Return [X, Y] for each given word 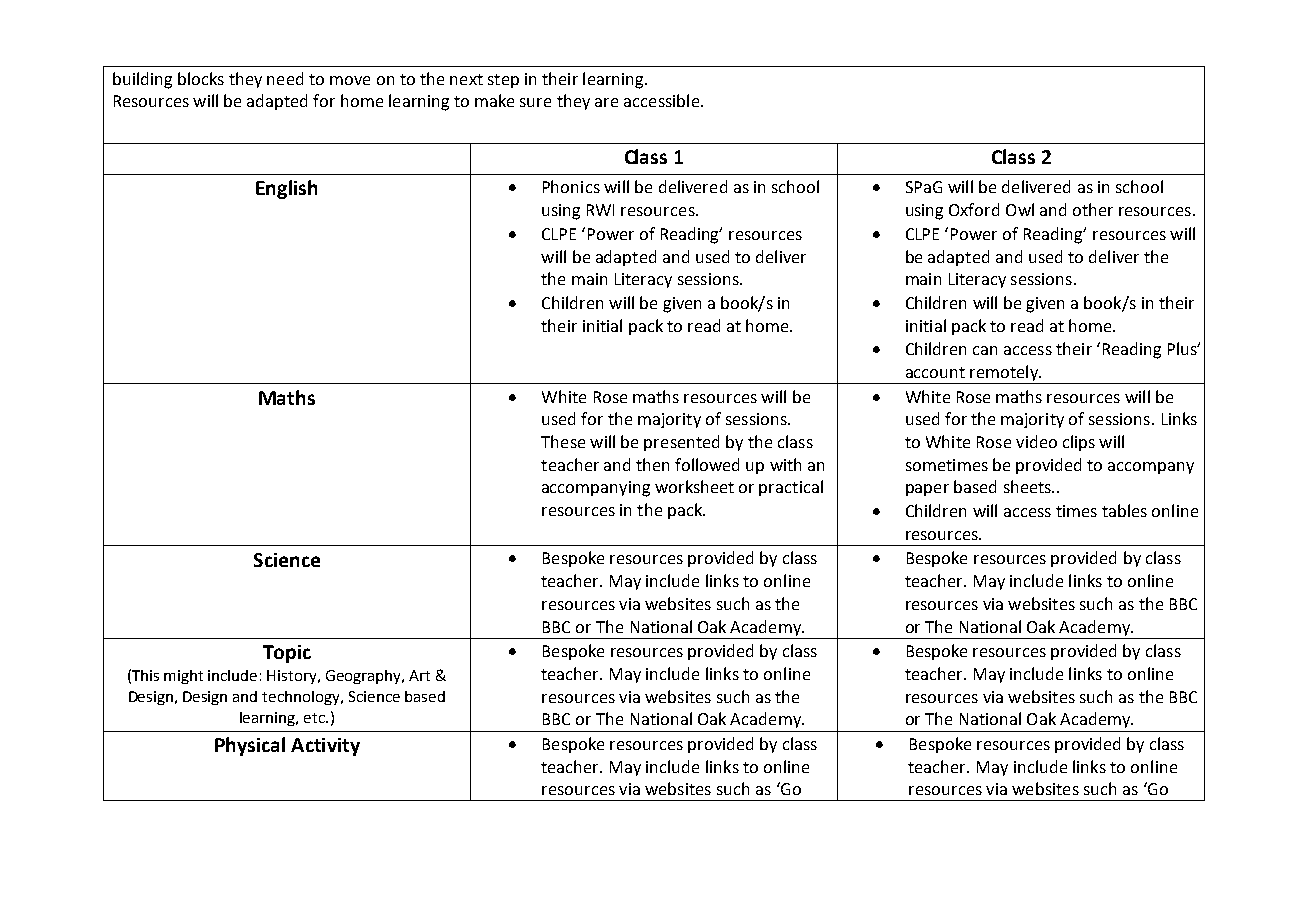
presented [681, 443]
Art [419, 675]
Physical [250, 746]
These [563, 441]
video [1036, 441]
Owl [1020, 209]
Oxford [974, 209]
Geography [364, 677]
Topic [287, 654]
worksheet [694, 486]
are [606, 102]
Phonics [571, 186]
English [286, 189]
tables [1124, 510]
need [285, 78]
